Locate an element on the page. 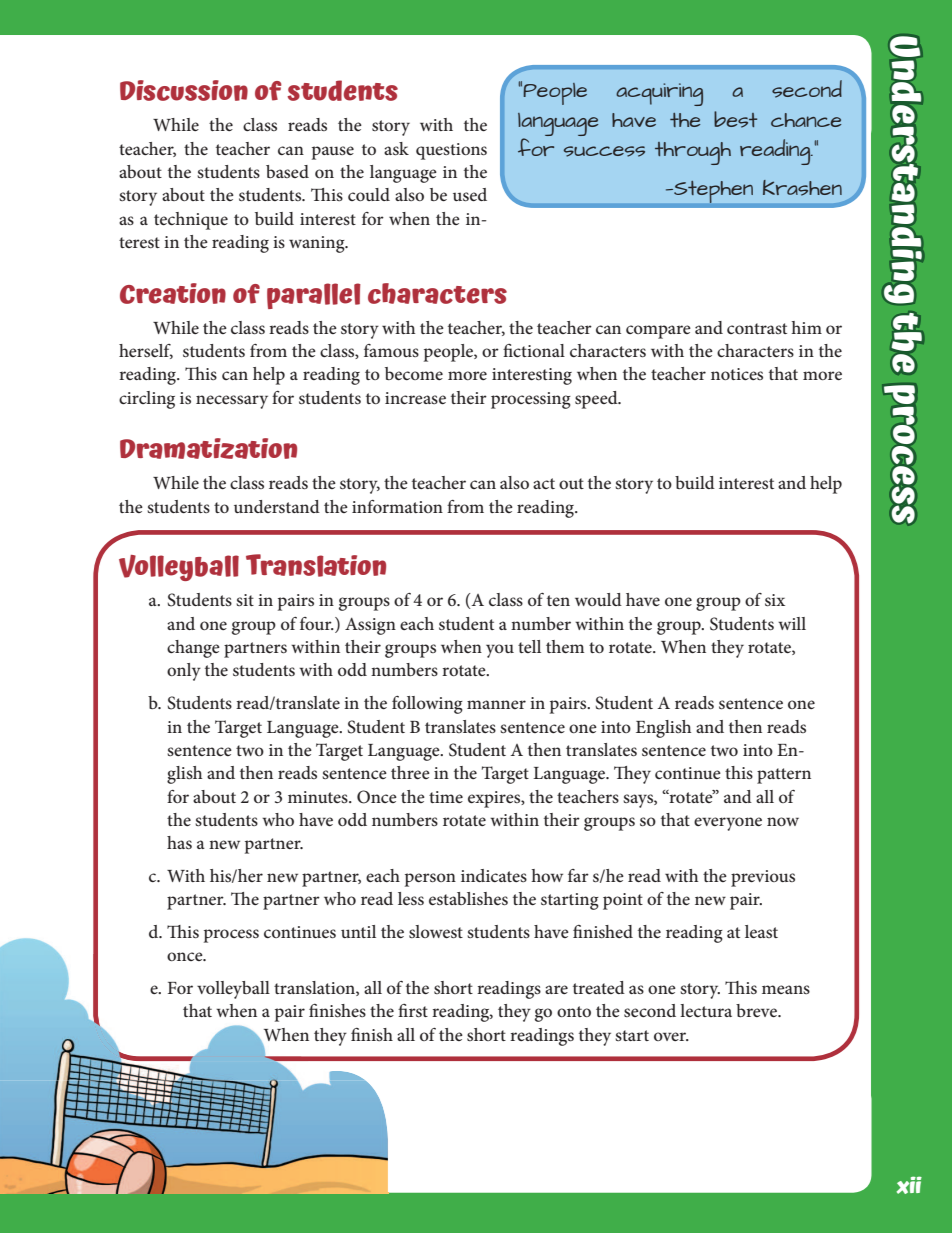 The image size is (952, 1233). time is located at coordinates (446, 797).
